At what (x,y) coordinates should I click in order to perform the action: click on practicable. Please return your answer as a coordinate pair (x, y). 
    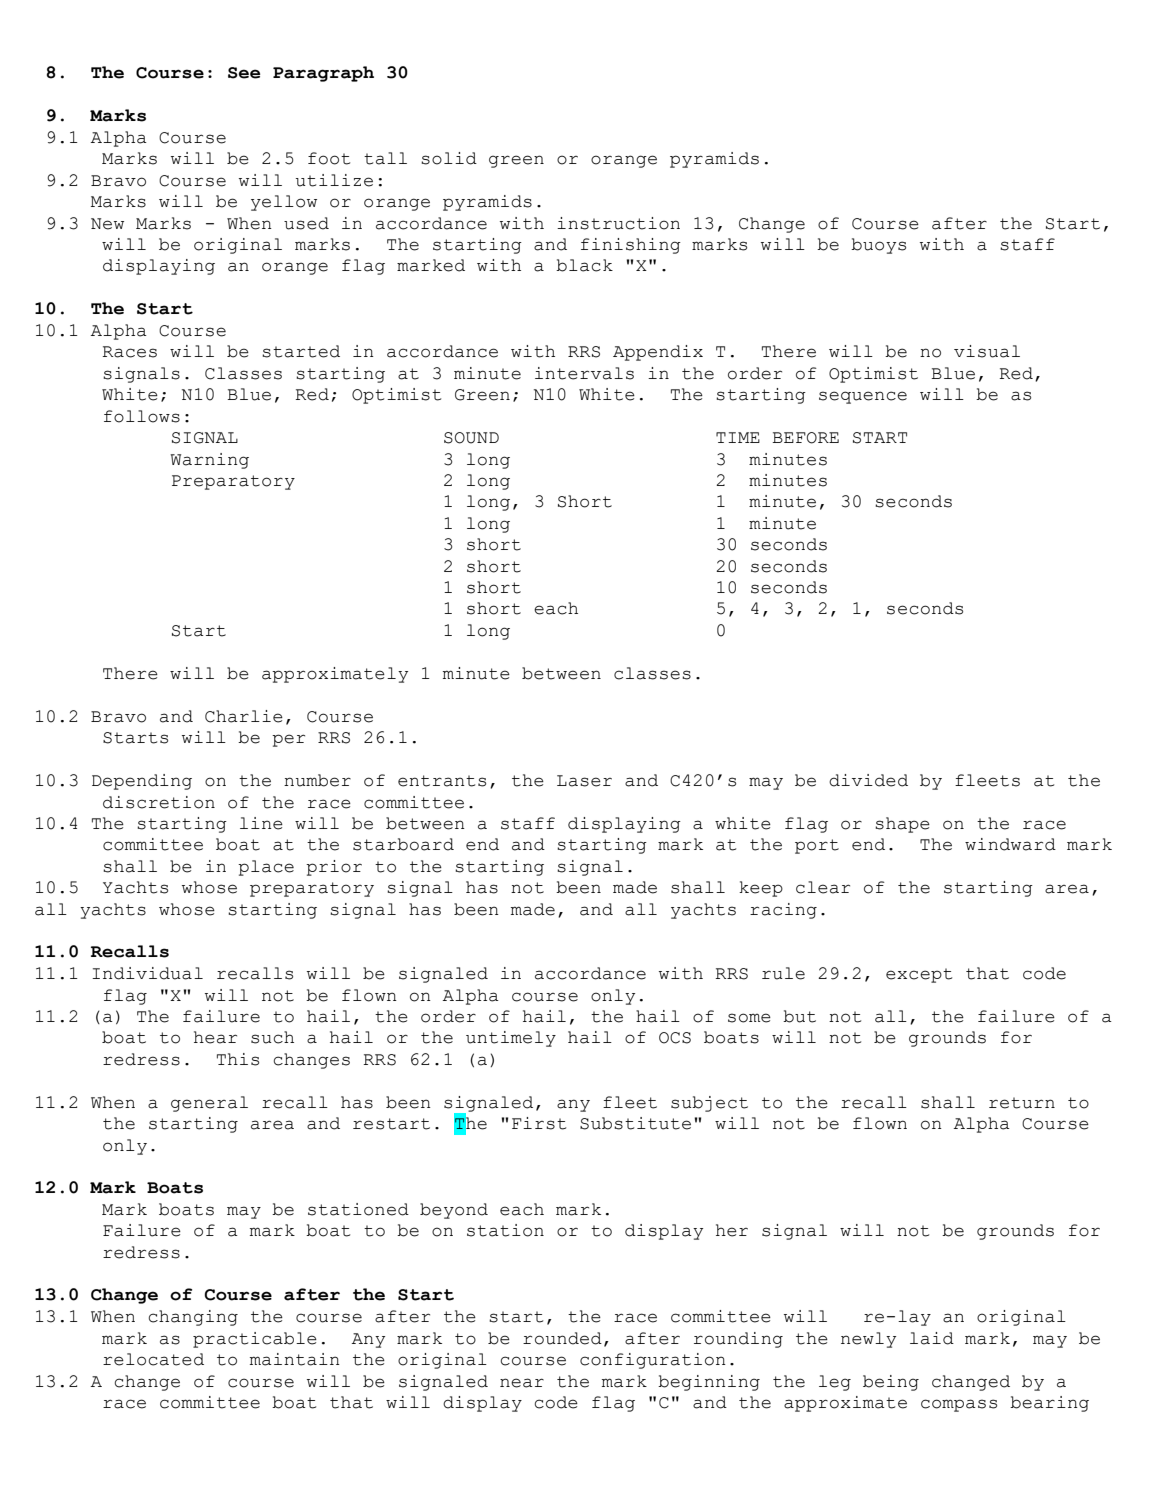
    Looking at the image, I should click on (255, 1340).
